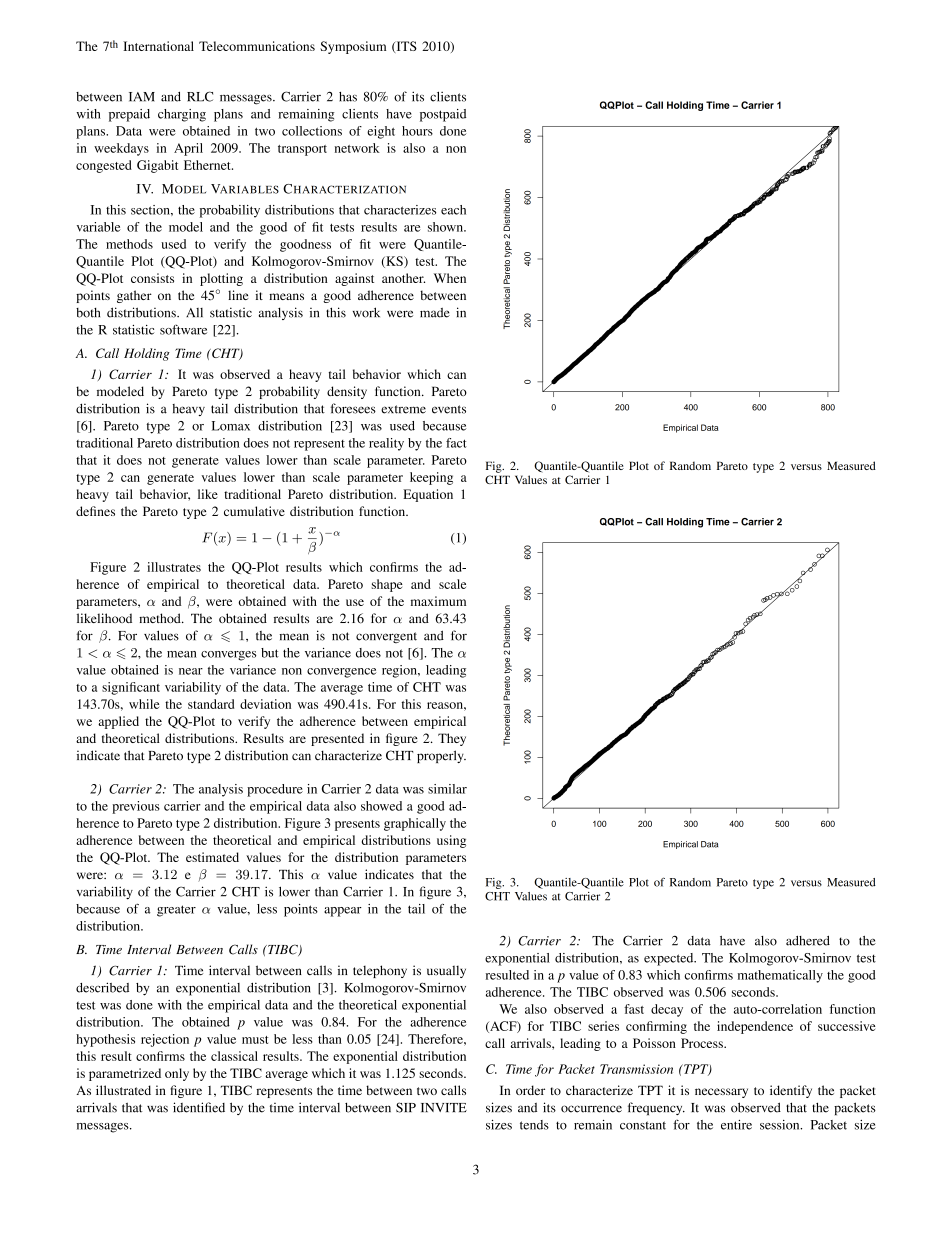  I want to click on illustrates, so click(174, 567).
